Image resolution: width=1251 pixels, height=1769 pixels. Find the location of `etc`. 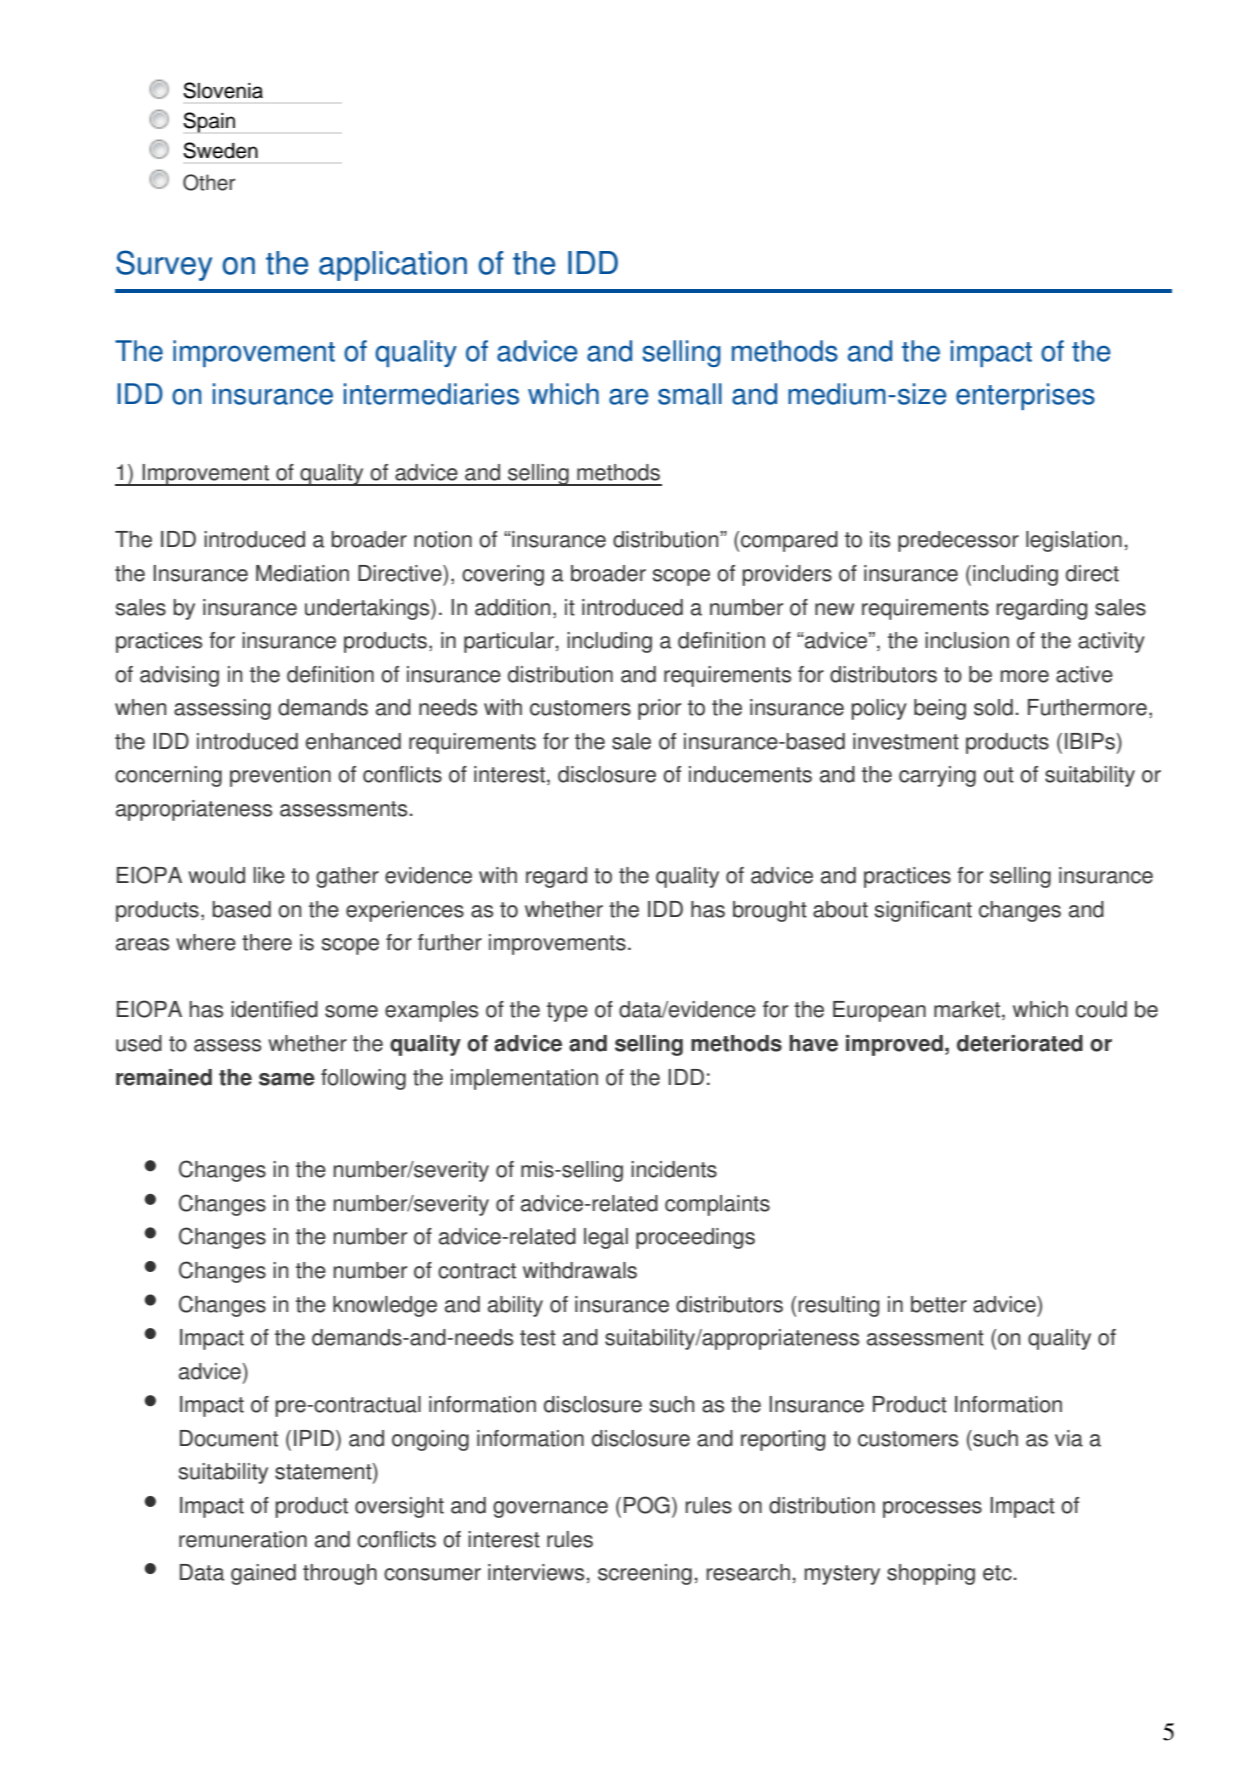

etc is located at coordinates (997, 1573).
